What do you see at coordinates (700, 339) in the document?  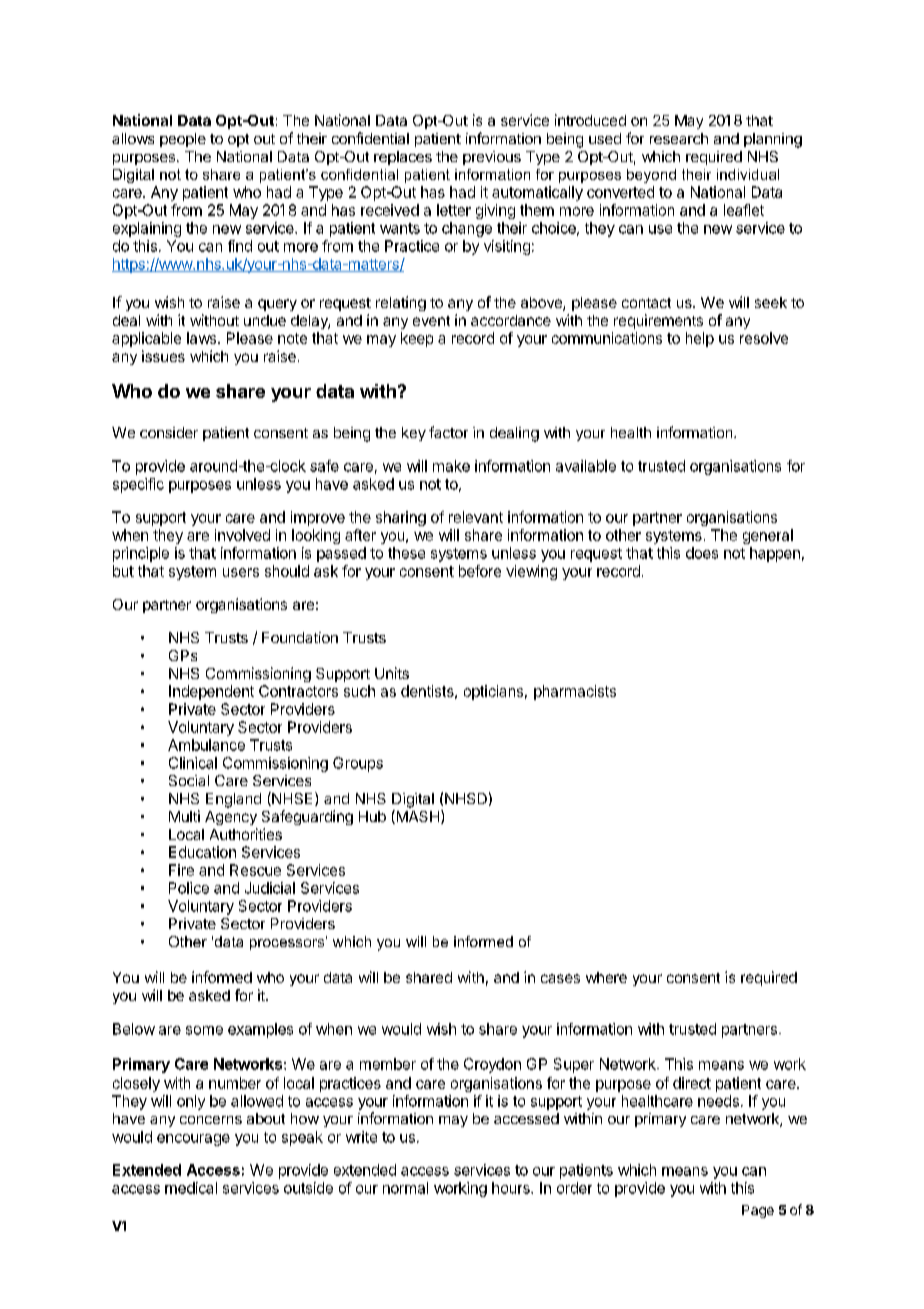 I see `help` at bounding box center [700, 339].
